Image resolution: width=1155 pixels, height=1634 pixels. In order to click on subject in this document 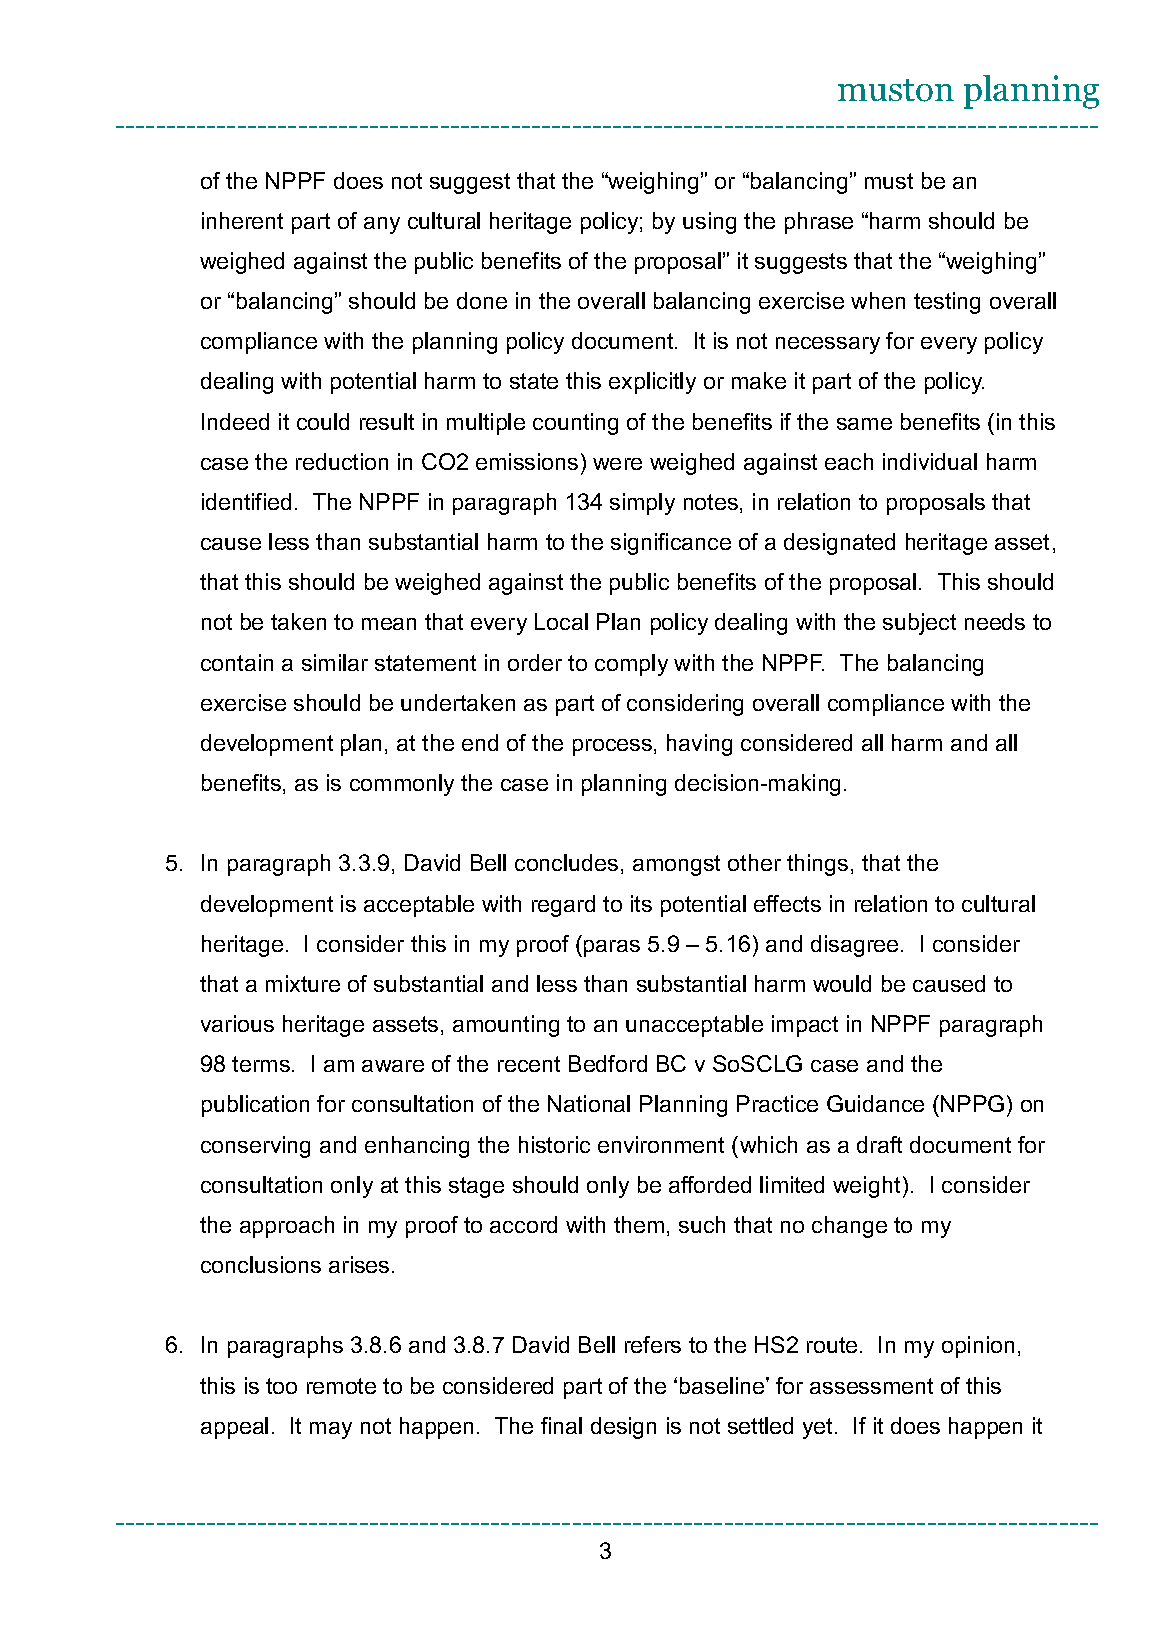, I will do `click(919, 624)`.
